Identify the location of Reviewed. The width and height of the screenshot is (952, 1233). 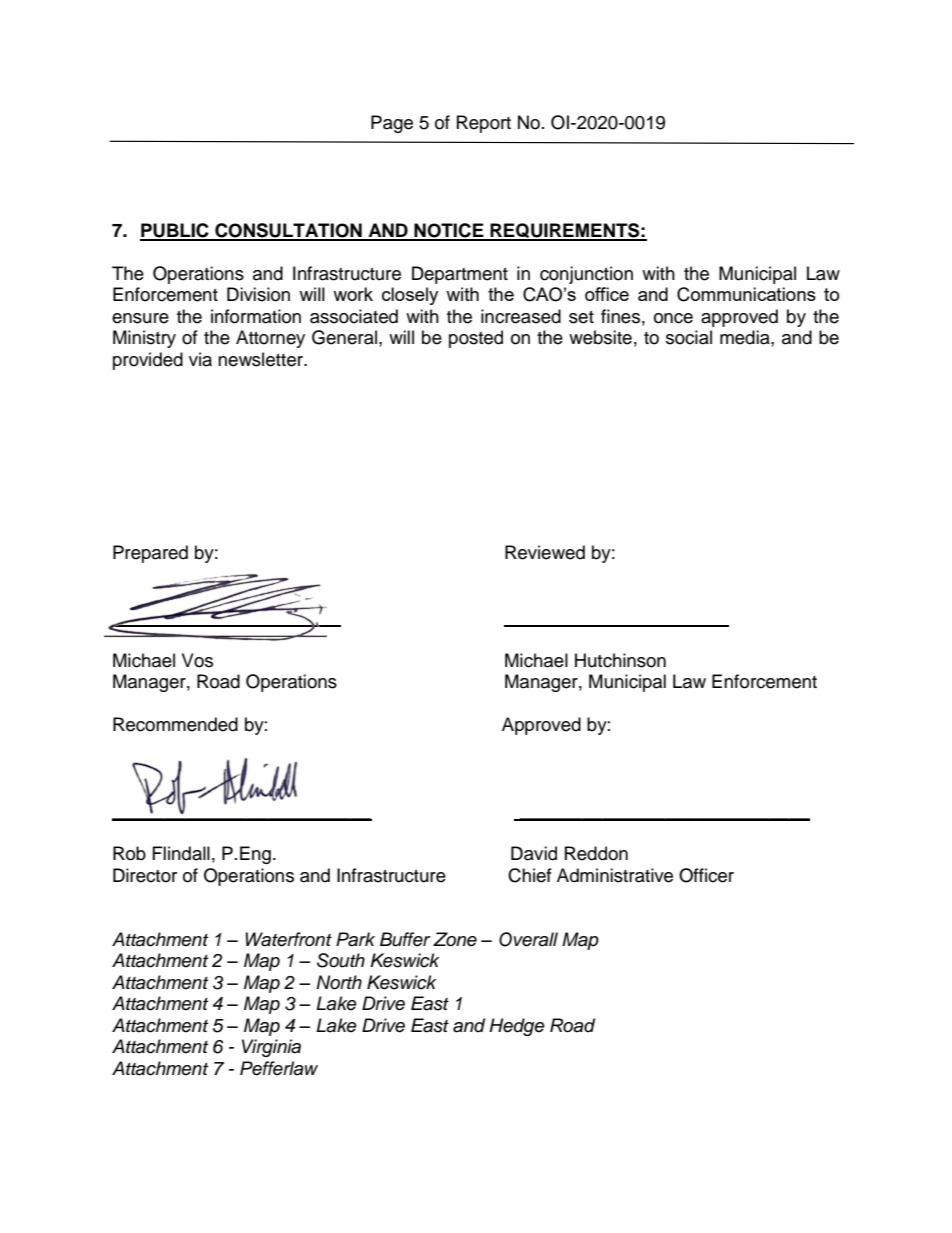
(545, 552).
